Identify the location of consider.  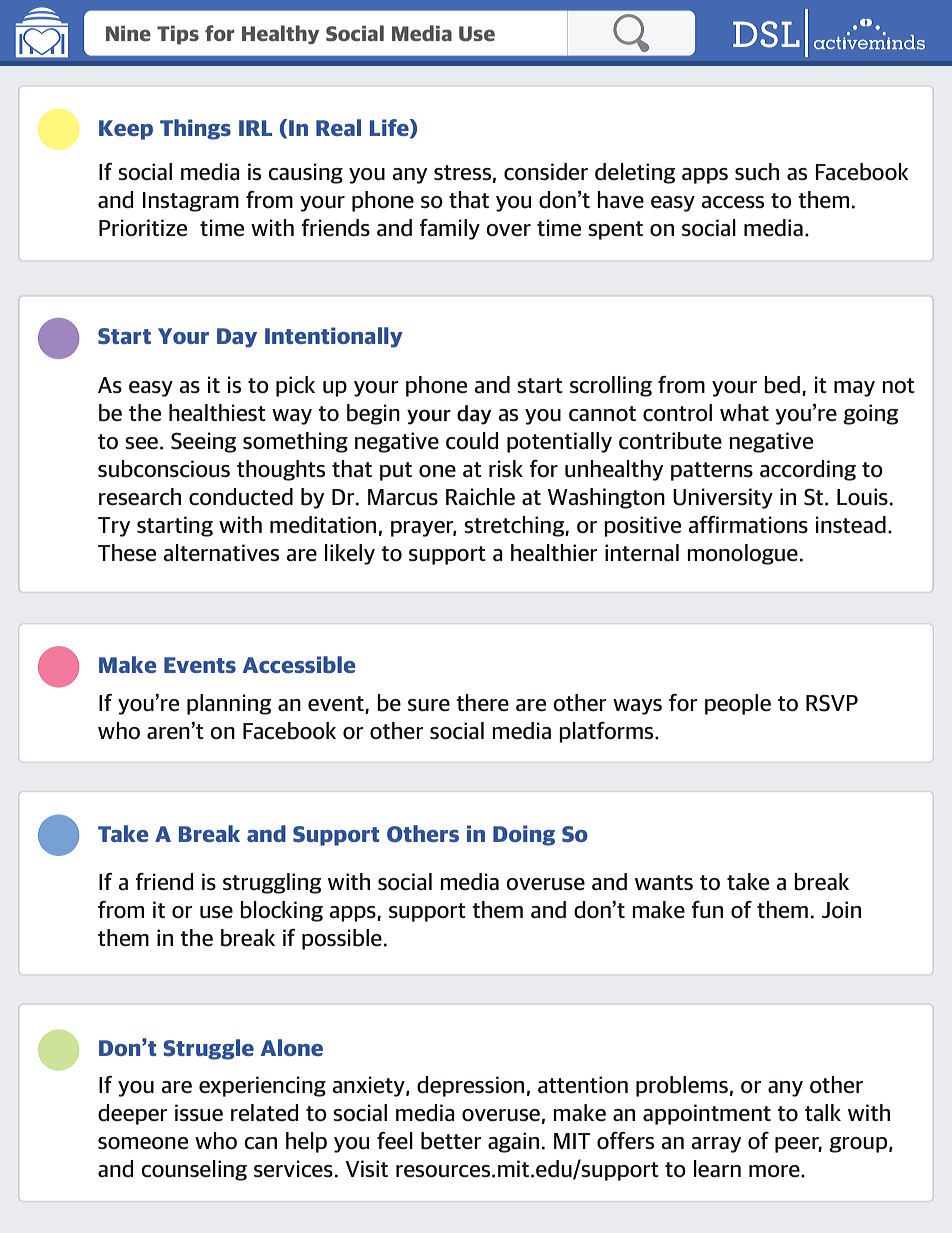
(546, 172).
